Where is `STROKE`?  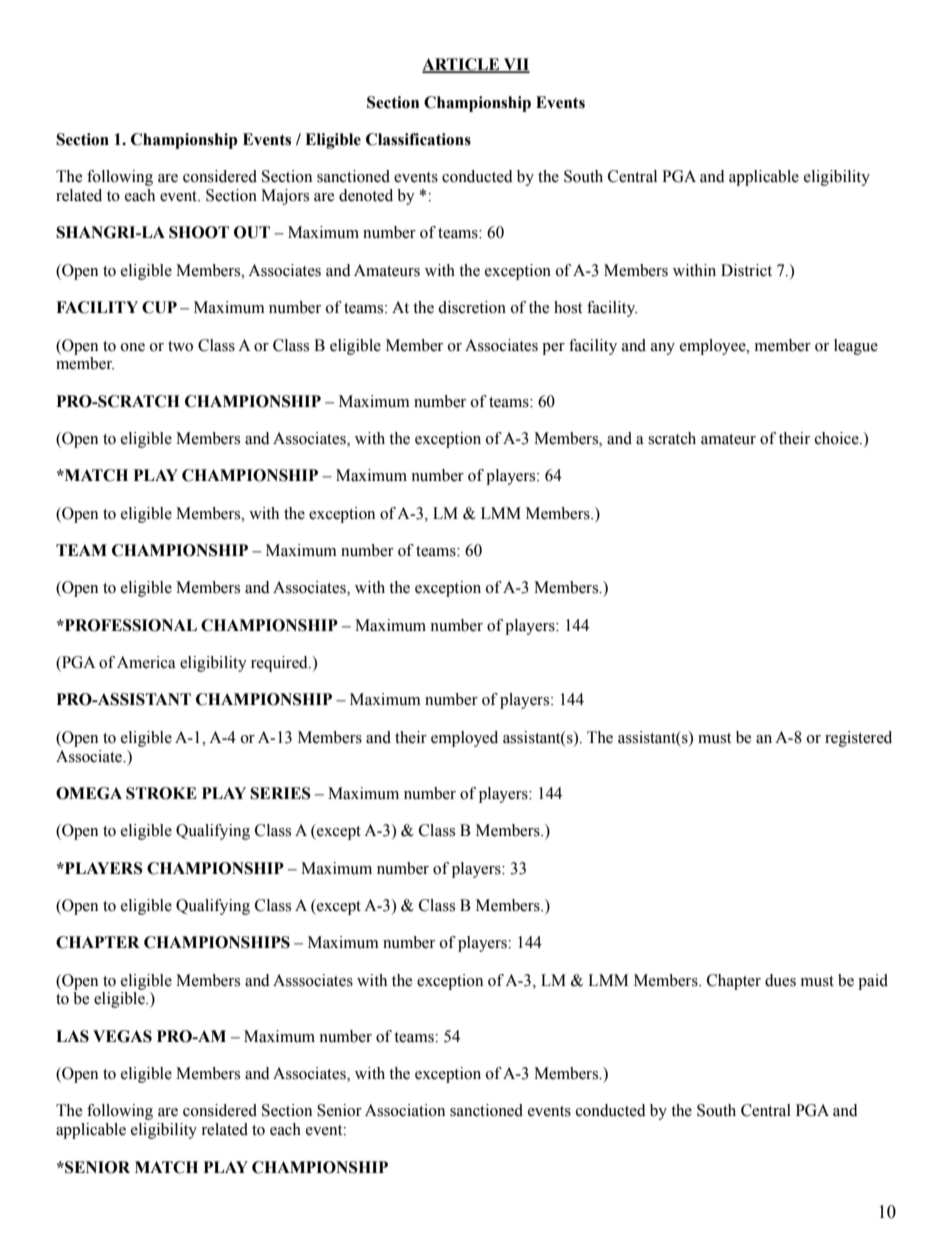
STROKE is located at coordinates (161, 793).
